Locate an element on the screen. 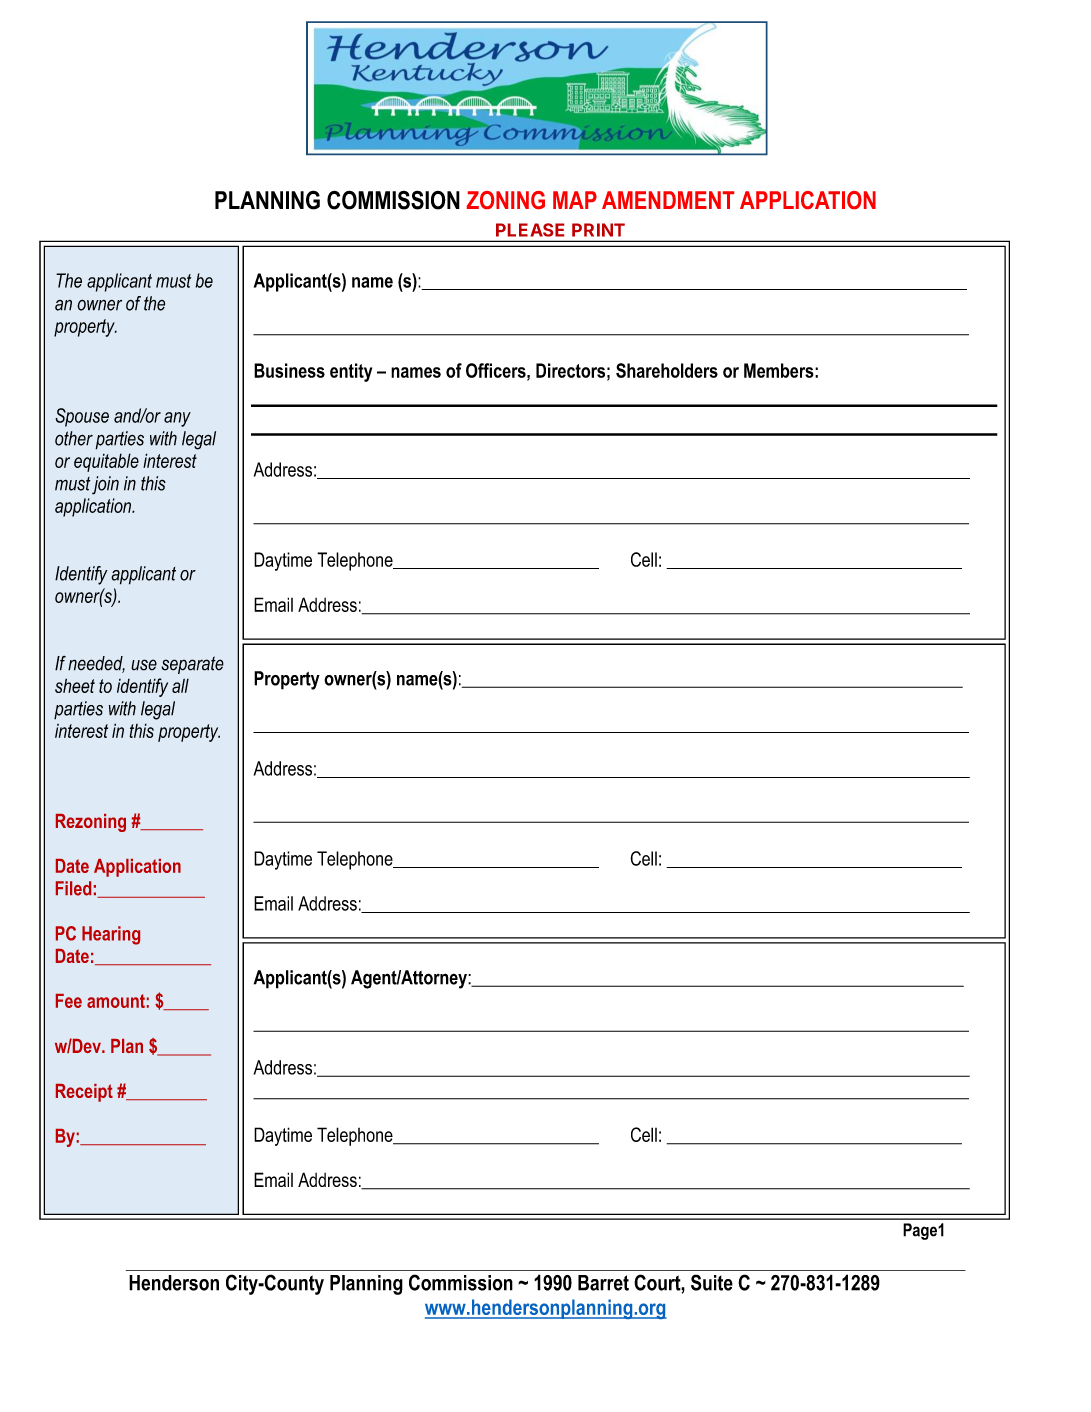 This screenshot has height=1412, width=1091. AMENDMENT is located at coordinates (668, 200).
